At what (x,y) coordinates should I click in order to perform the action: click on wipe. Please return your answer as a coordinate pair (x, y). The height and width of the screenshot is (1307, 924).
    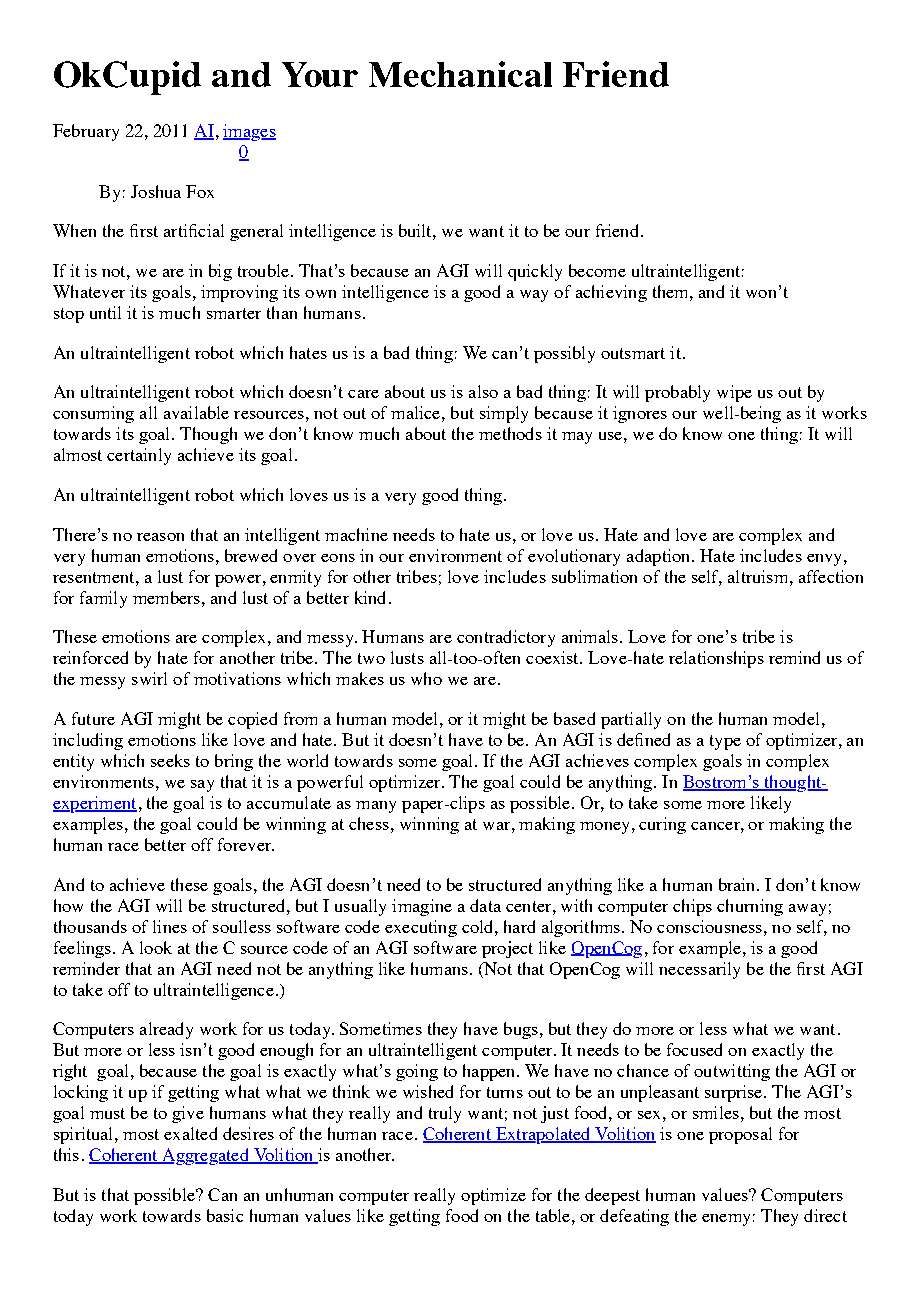
    Looking at the image, I should click on (734, 393).
